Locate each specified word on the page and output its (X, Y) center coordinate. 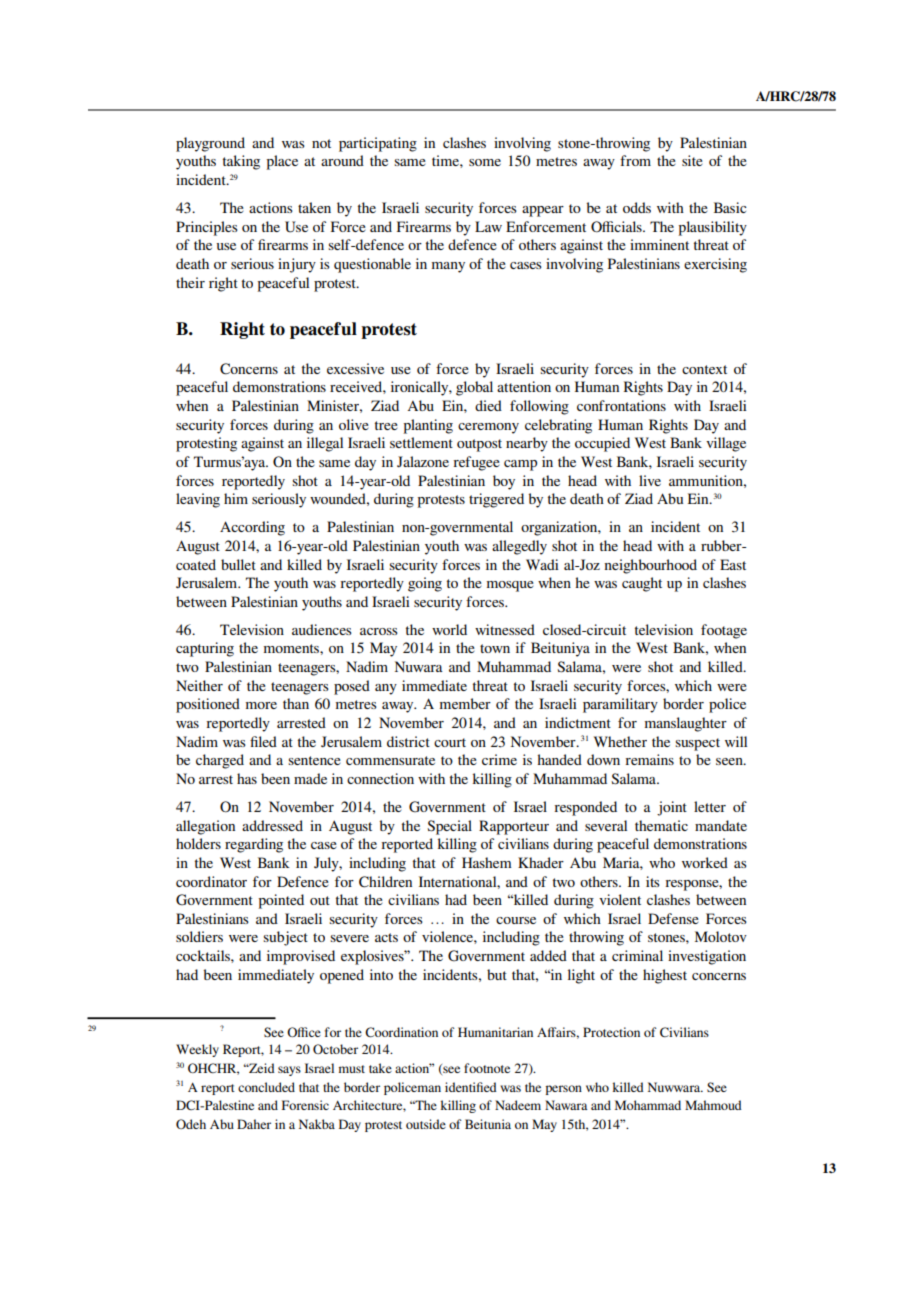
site (692, 160)
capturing (205, 649)
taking (241, 162)
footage (724, 631)
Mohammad (648, 1105)
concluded (266, 1087)
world (449, 629)
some (485, 162)
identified (471, 1087)
